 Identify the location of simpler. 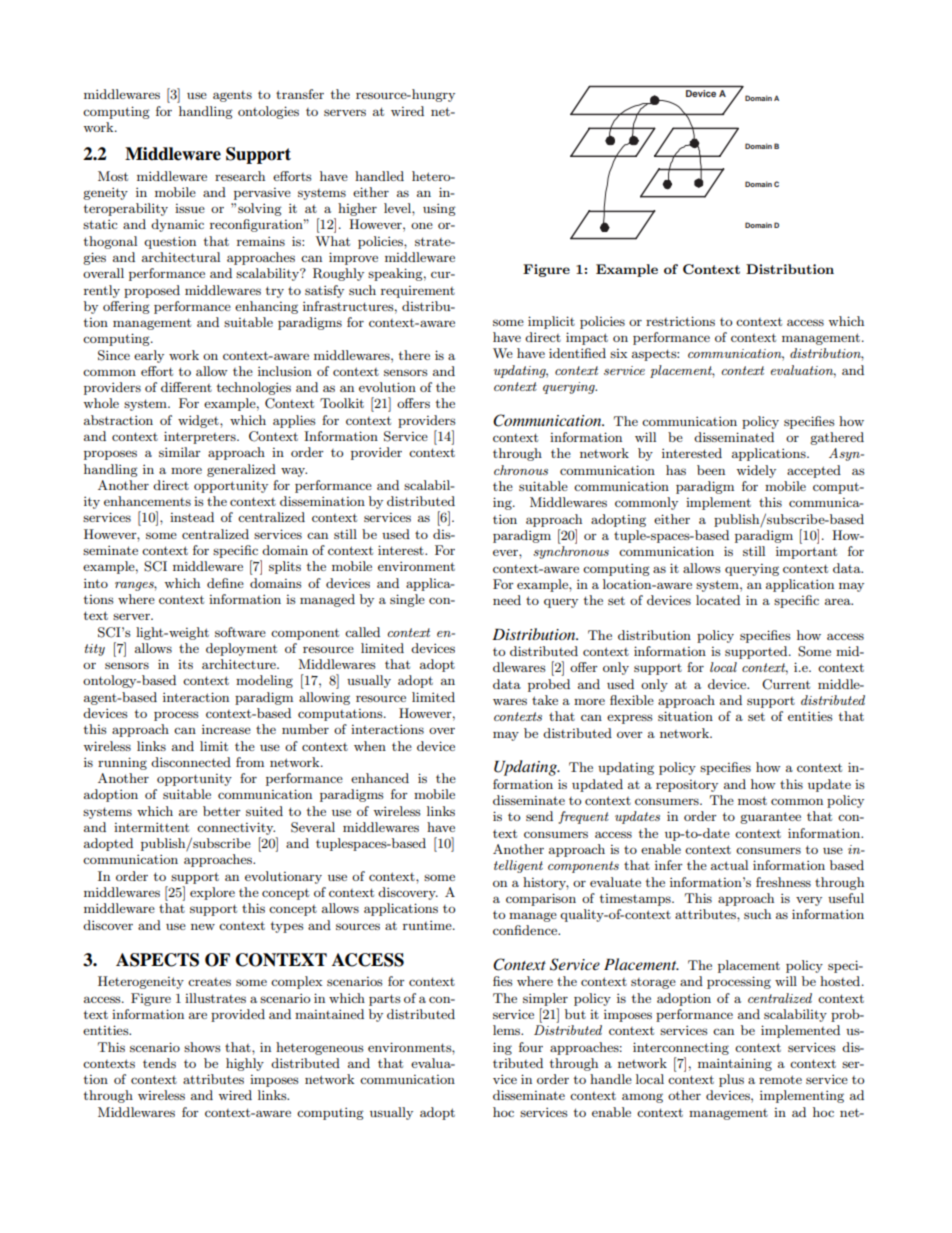
(545, 999).
